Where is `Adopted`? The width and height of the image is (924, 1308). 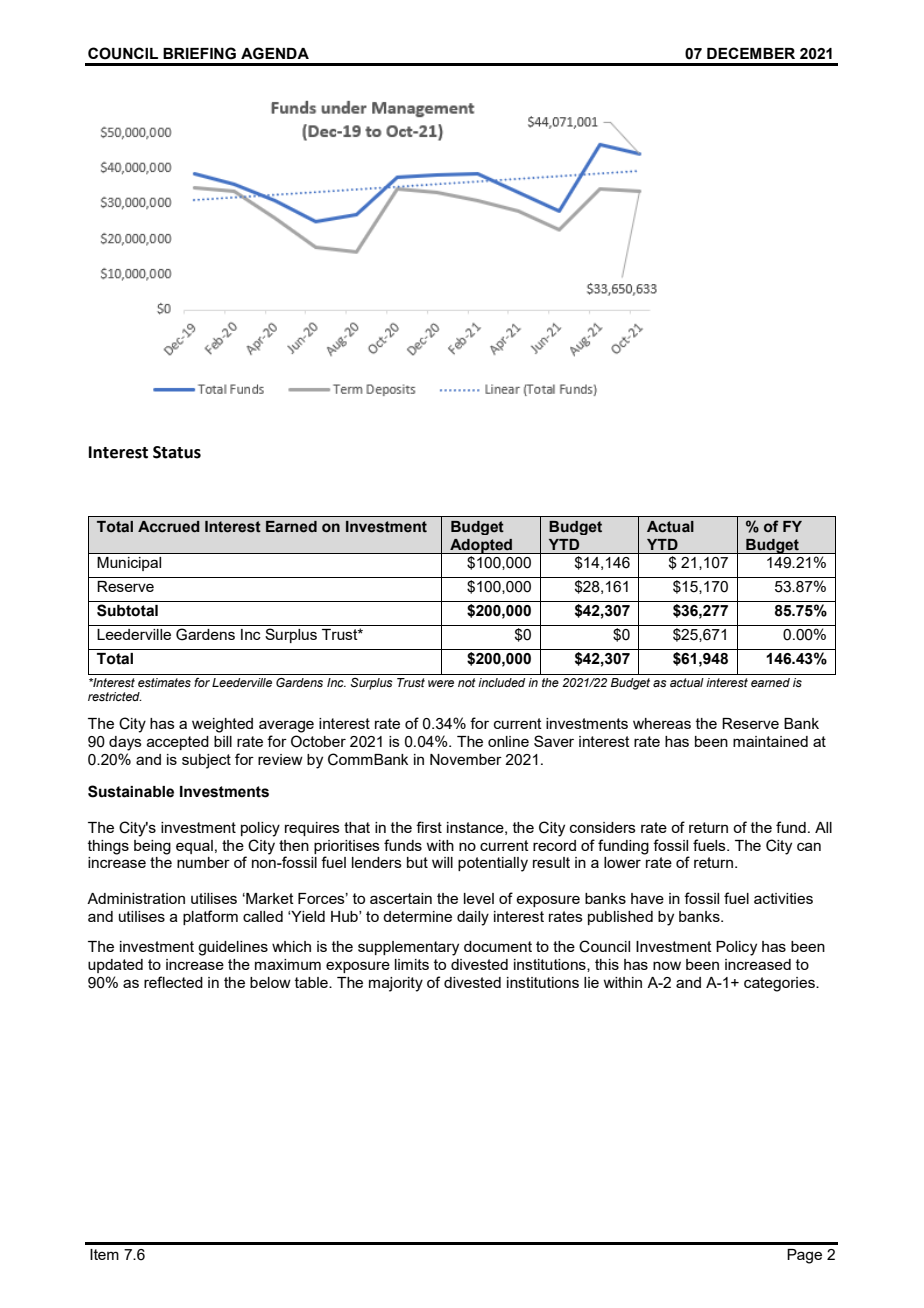 Adopted is located at coordinates (481, 546).
